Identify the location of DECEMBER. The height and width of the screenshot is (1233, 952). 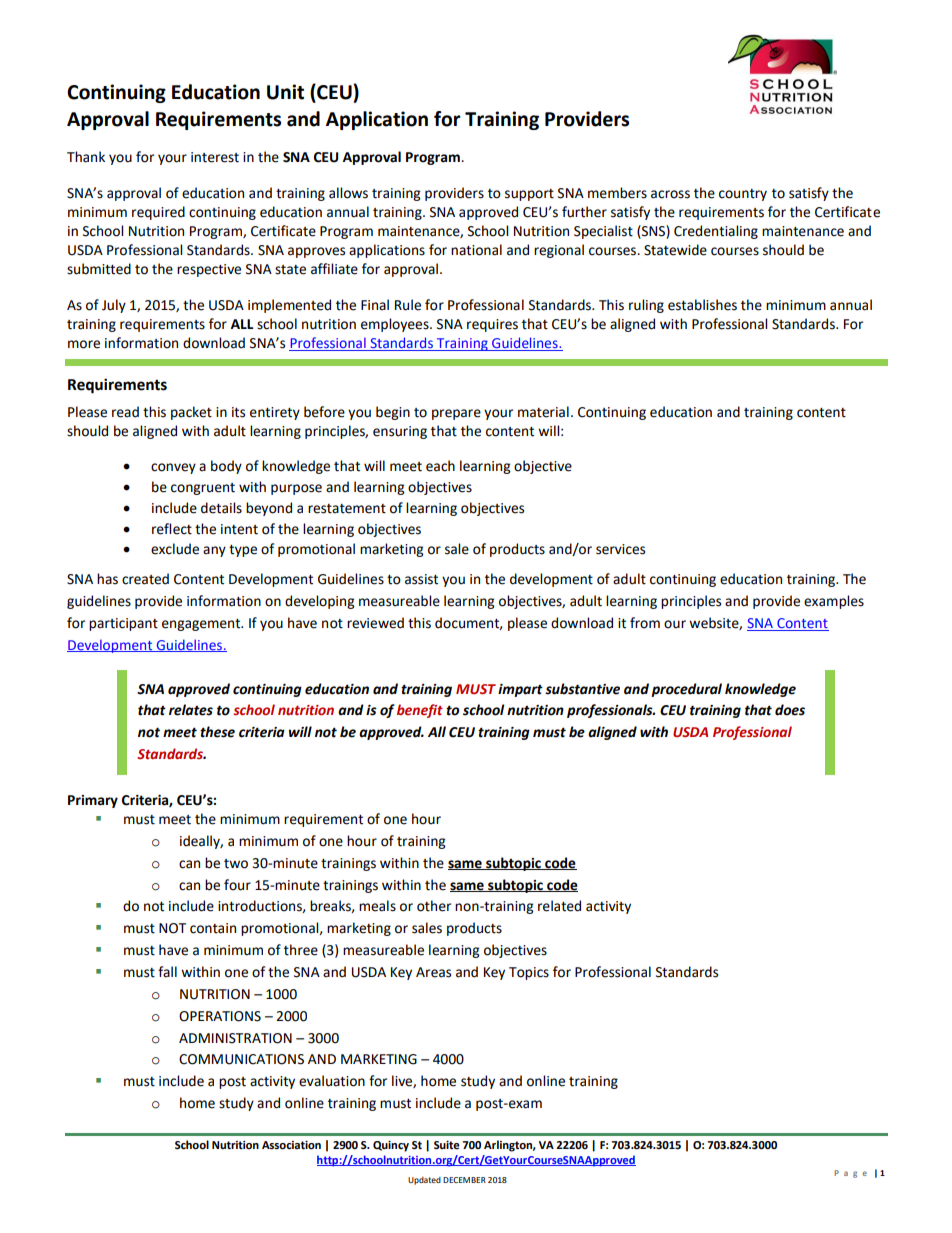
(464, 1180).
